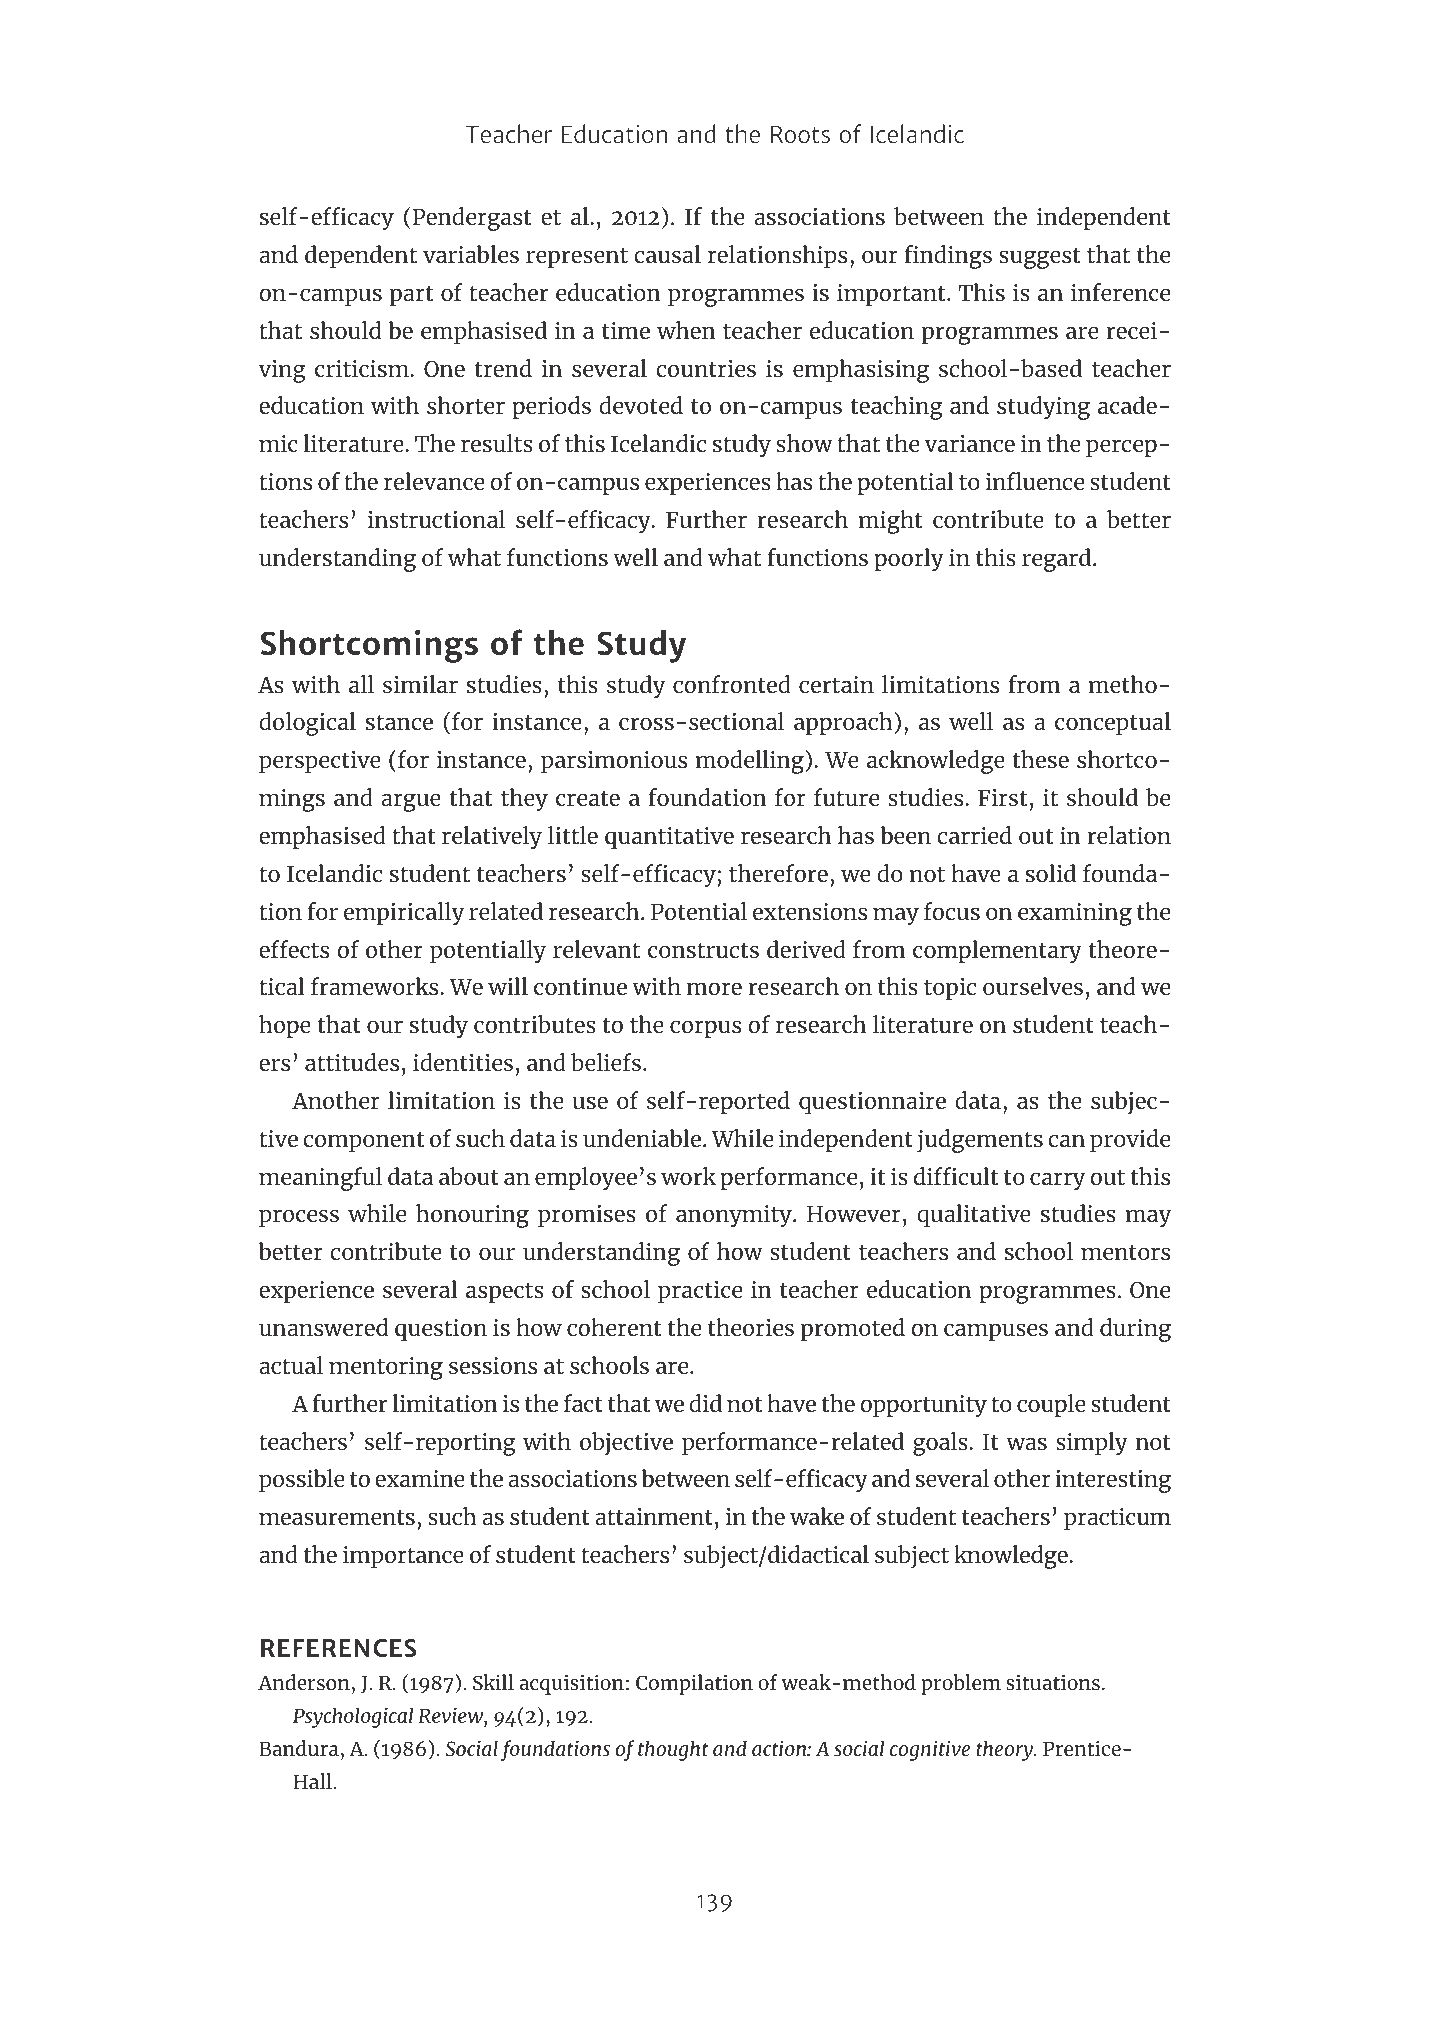 This page has height=2023, width=1430. Describe the element at coordinates (320, 1179) in the page. I see `meaningful` at that location.
